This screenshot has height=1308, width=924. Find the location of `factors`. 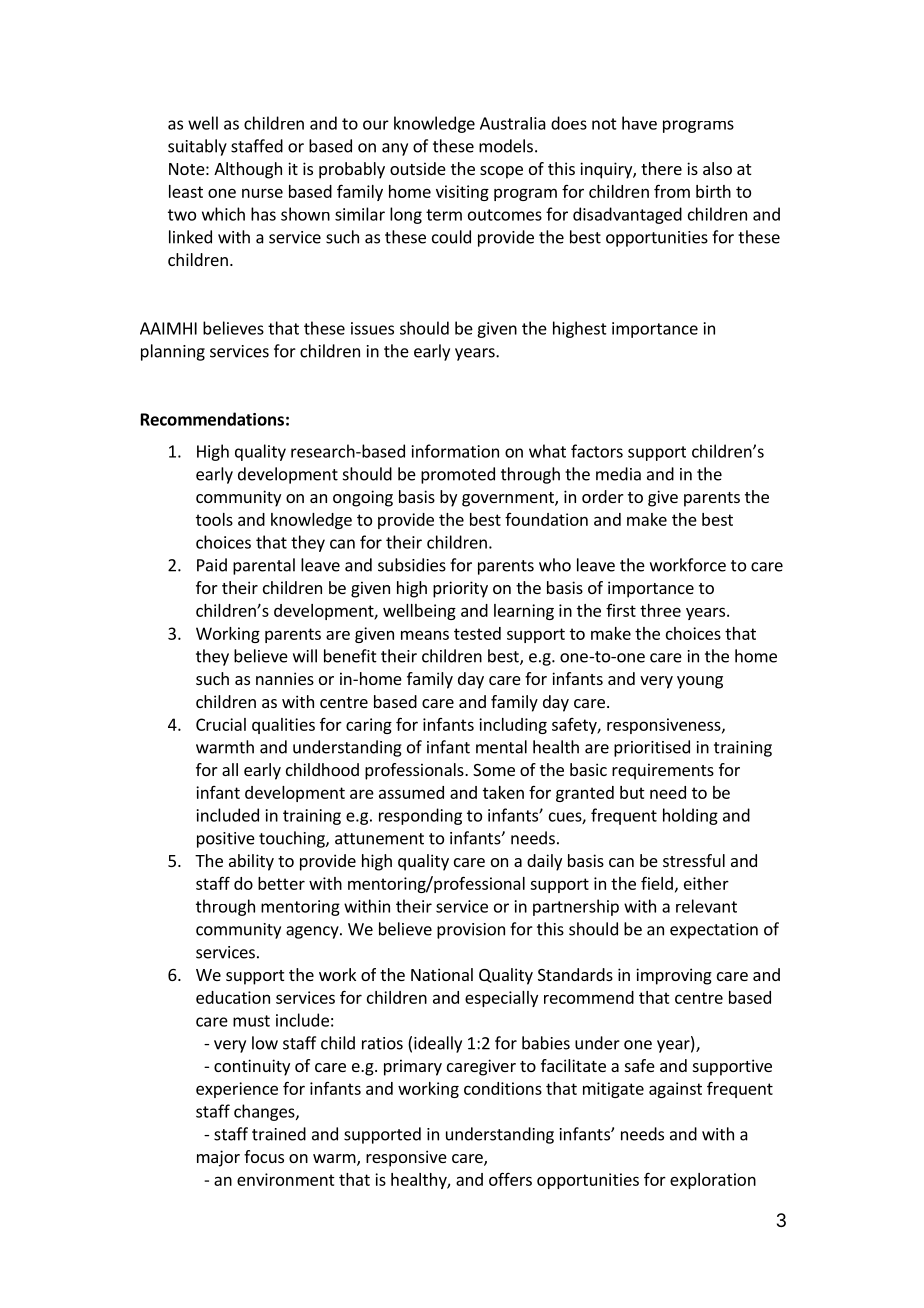

factors is located at coordinates (597, 451).
